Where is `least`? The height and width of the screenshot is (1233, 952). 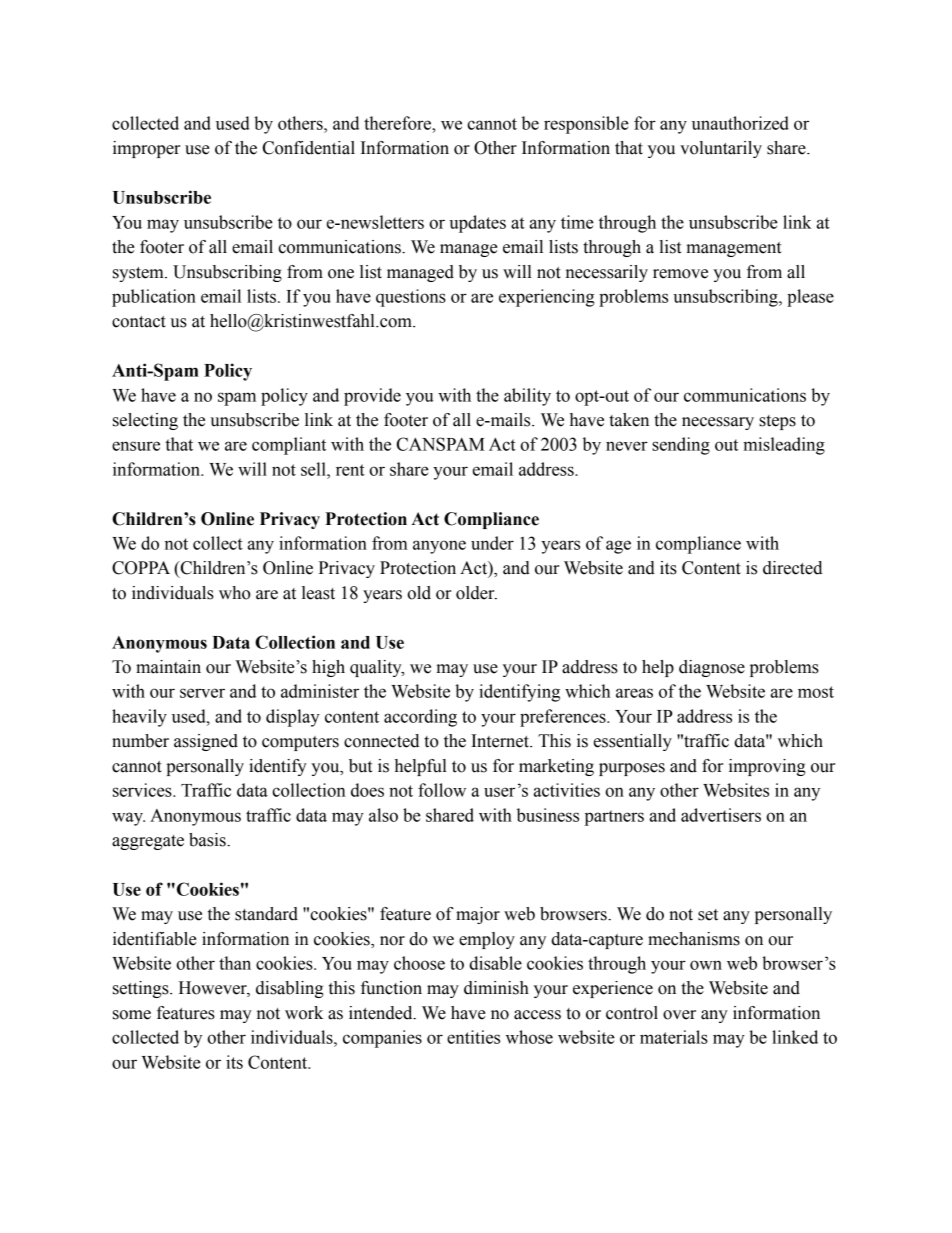
least is located at coordinates (318, 593).
